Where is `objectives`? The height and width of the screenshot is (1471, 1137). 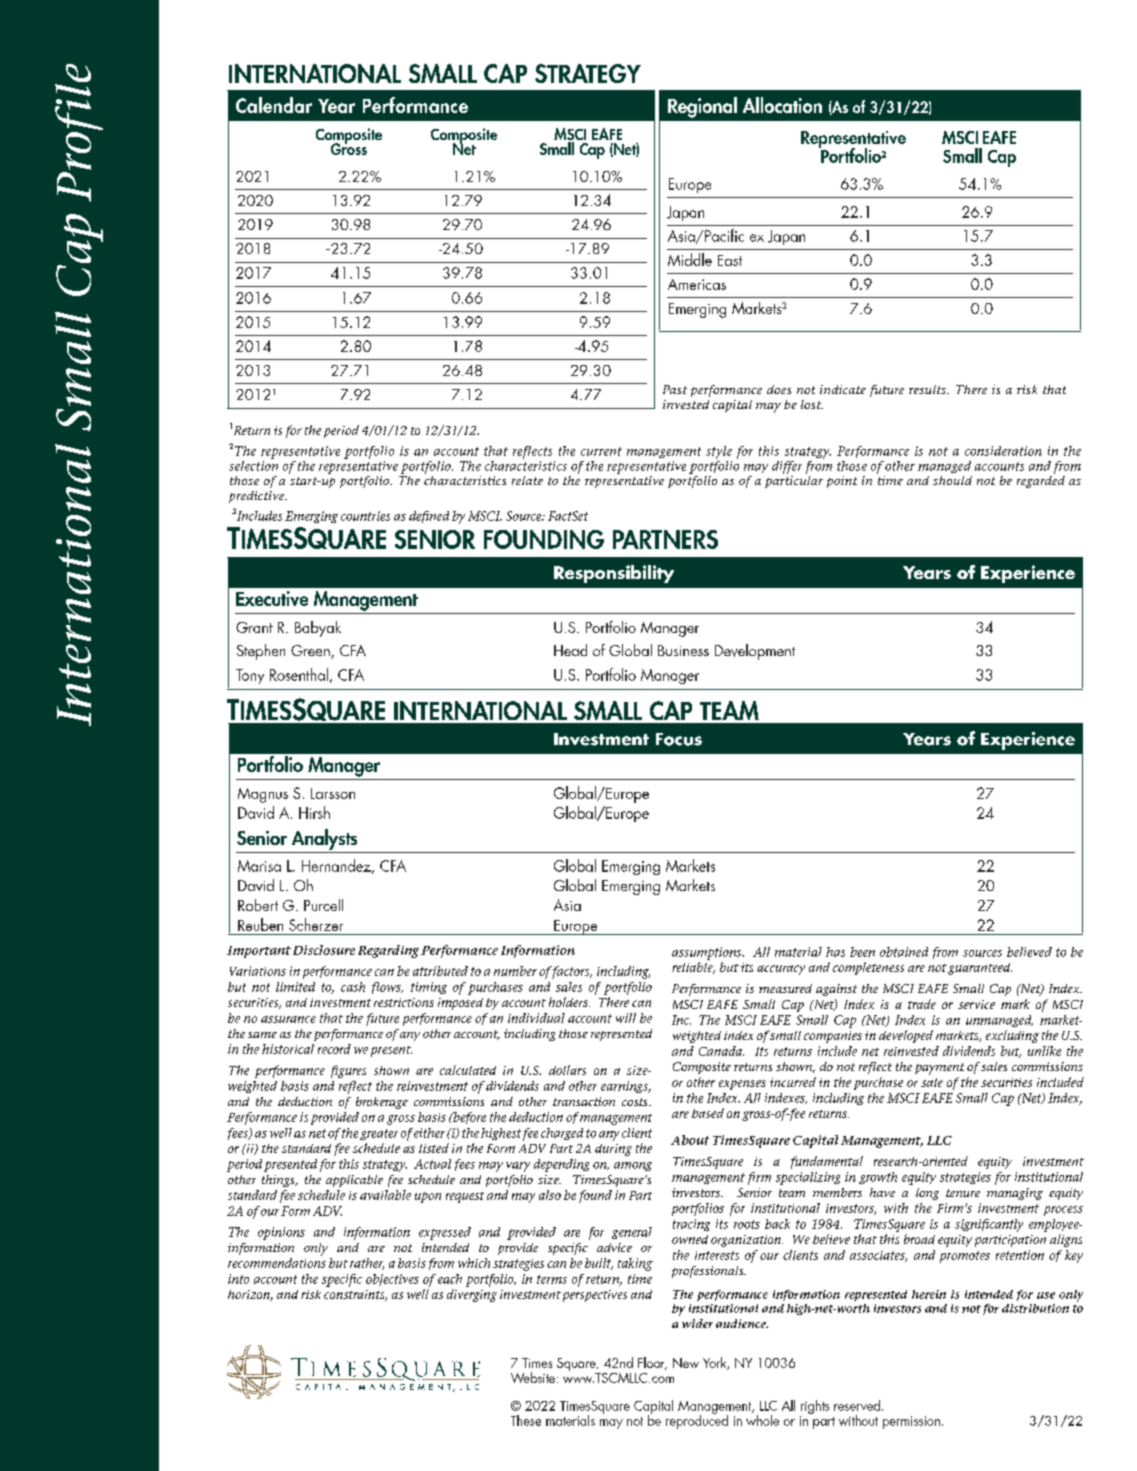 objectives is located at coordinates (392, 1280).
